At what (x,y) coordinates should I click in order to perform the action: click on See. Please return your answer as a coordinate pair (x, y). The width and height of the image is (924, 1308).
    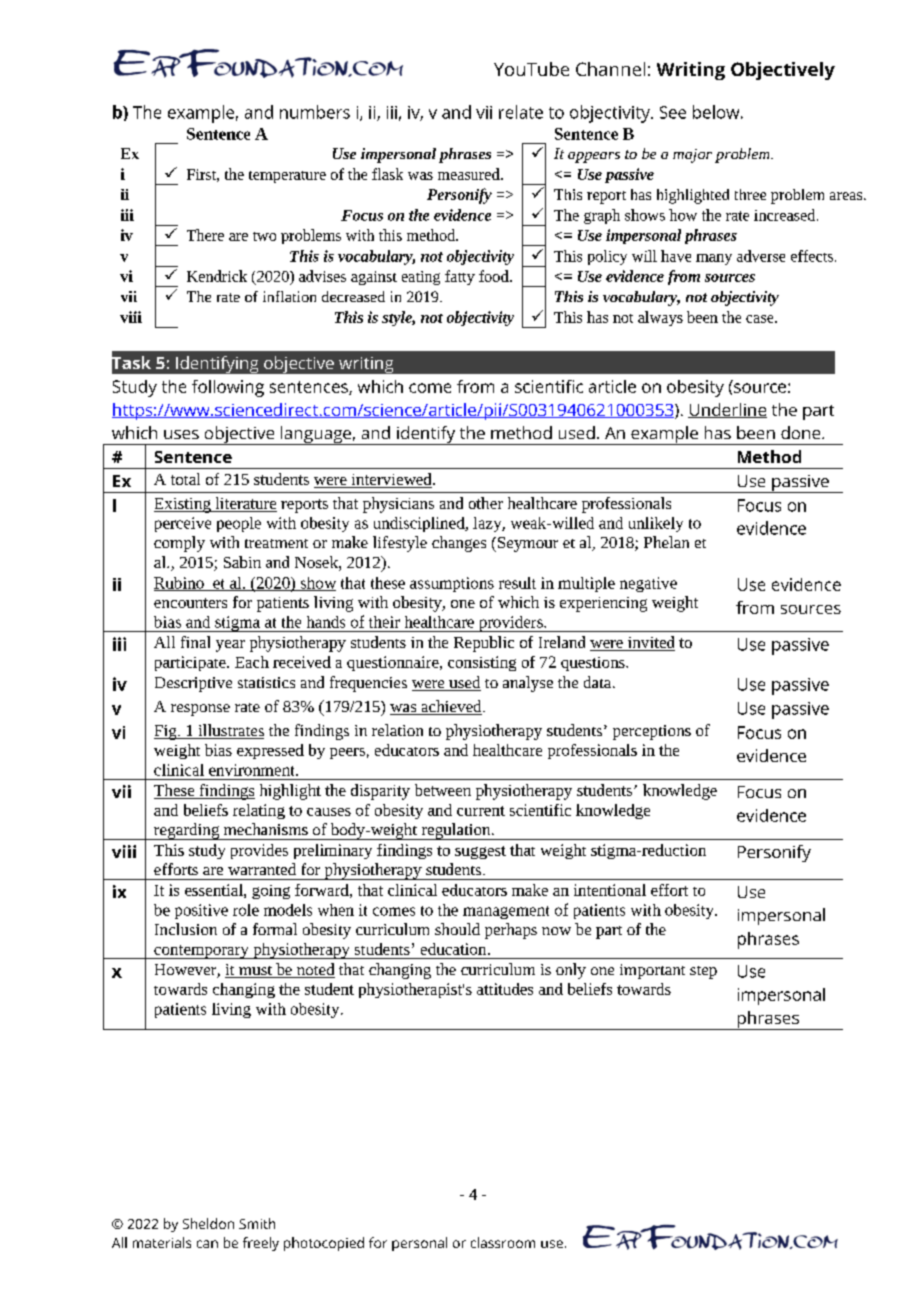
    Looking at the image, I should click on (673, 112).
